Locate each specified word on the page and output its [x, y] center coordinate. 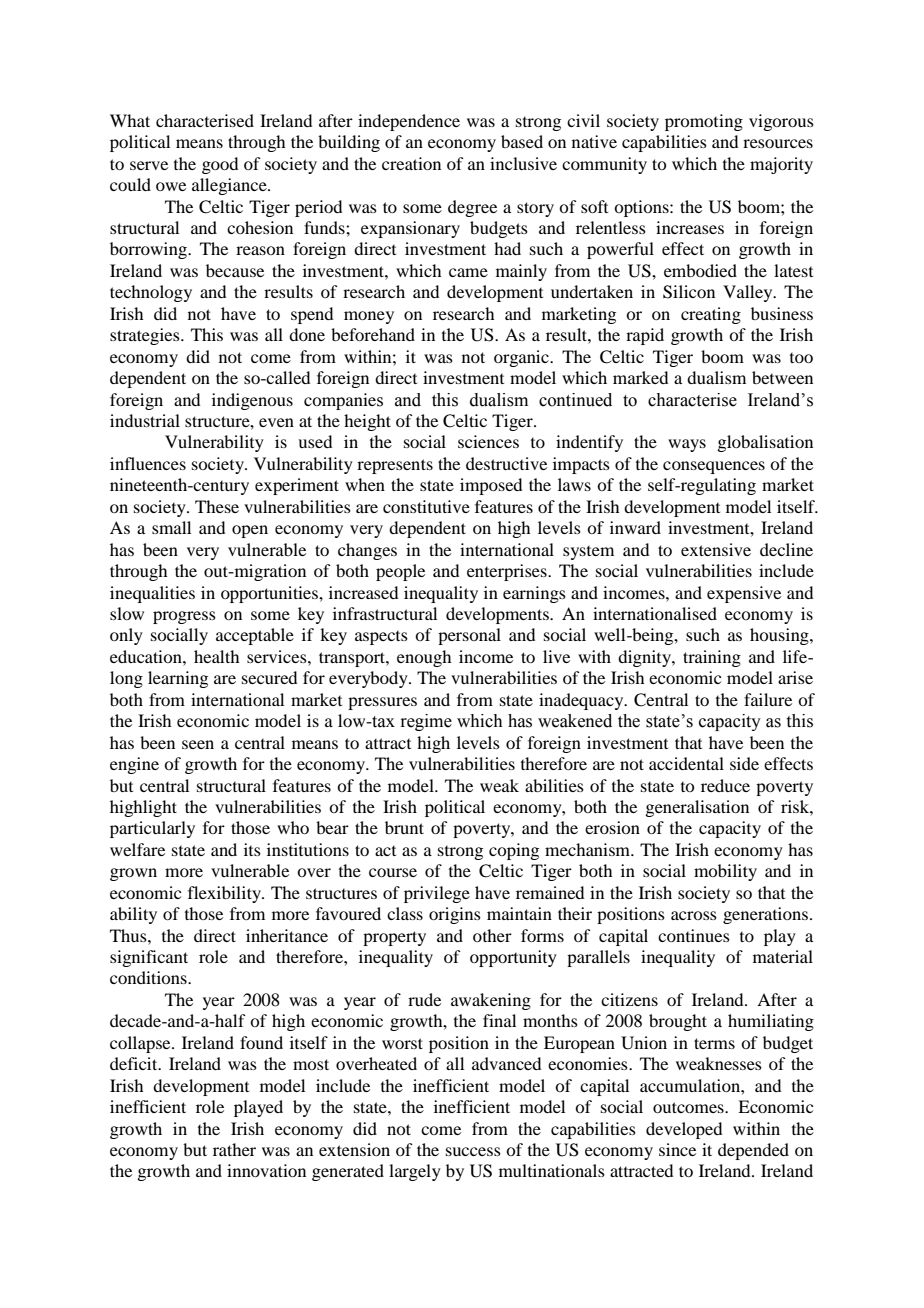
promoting [704, 122]
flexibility [225, 894]
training [712, 658]
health [216, 656]
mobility [725, 872]
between [782, 377]
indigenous [252, 401]
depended [753, 1151]
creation [411, 163]
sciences [488, 441]
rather [234, 1149]
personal [469, 636]
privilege [437, 894]
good [220, 165]
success [473, 1151]
